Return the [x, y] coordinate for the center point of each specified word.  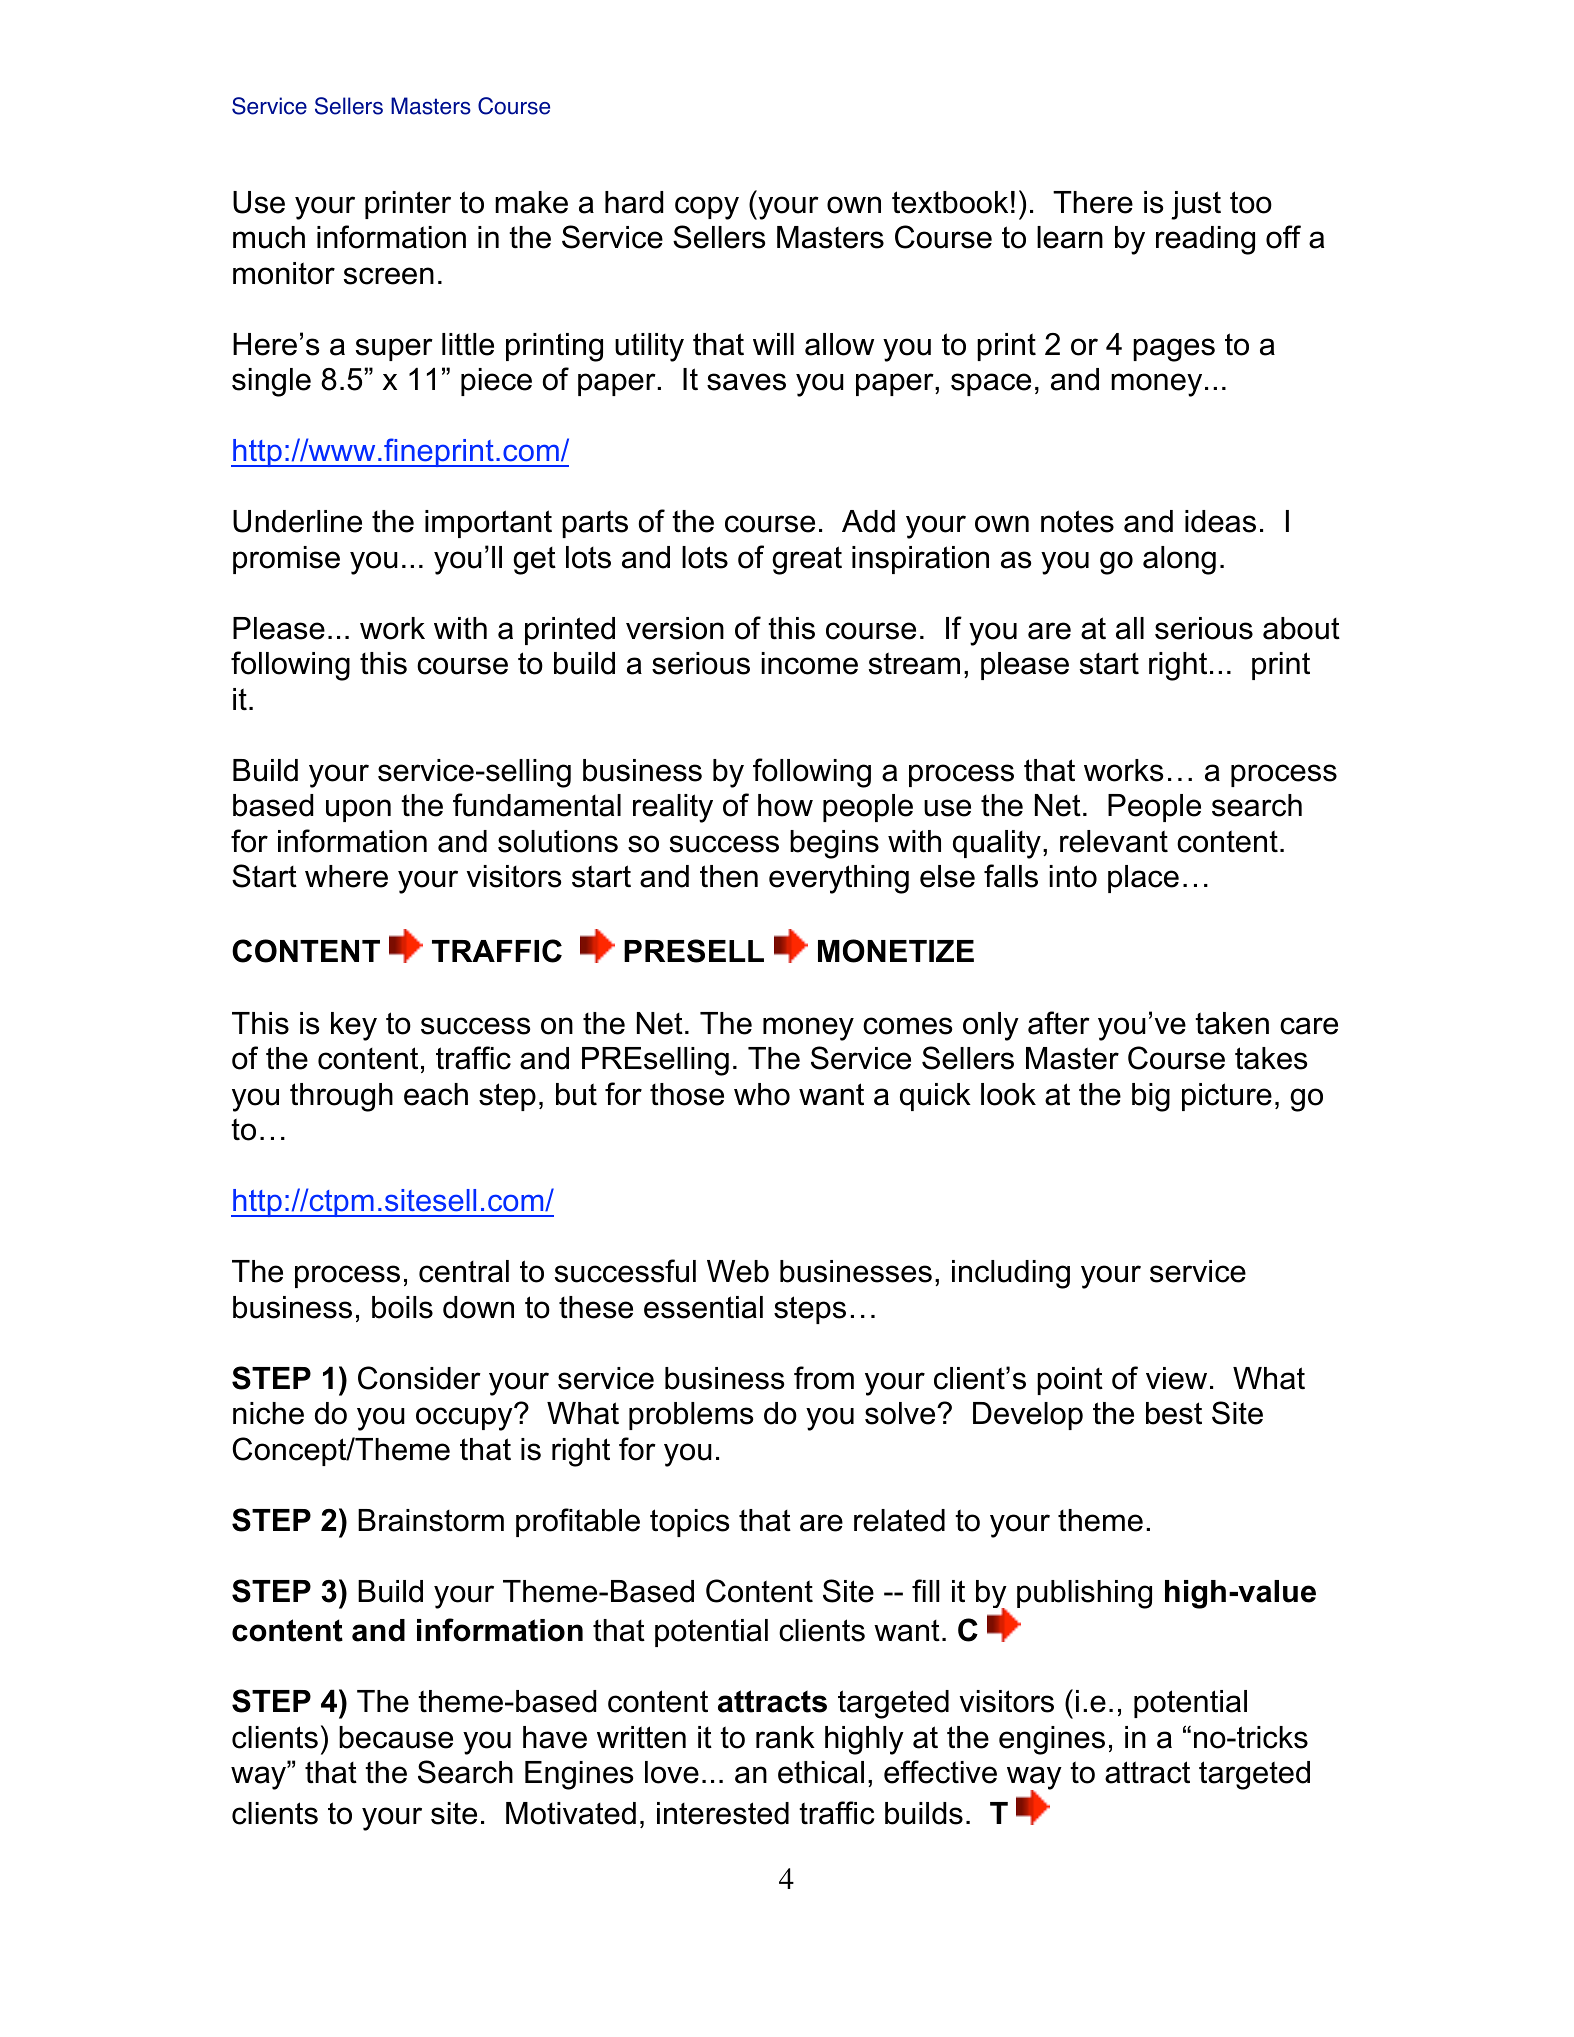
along [1179, 560]
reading [1205, 240]
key [354, 1026]
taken [1232, 1023]
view [1176, 1378]
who [762, 1094]
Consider [419, 1378]
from [824, 1378]
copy [707, 208]
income [809, 663]
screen [389, 276]
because [396, 1737]
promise [286, 560]
